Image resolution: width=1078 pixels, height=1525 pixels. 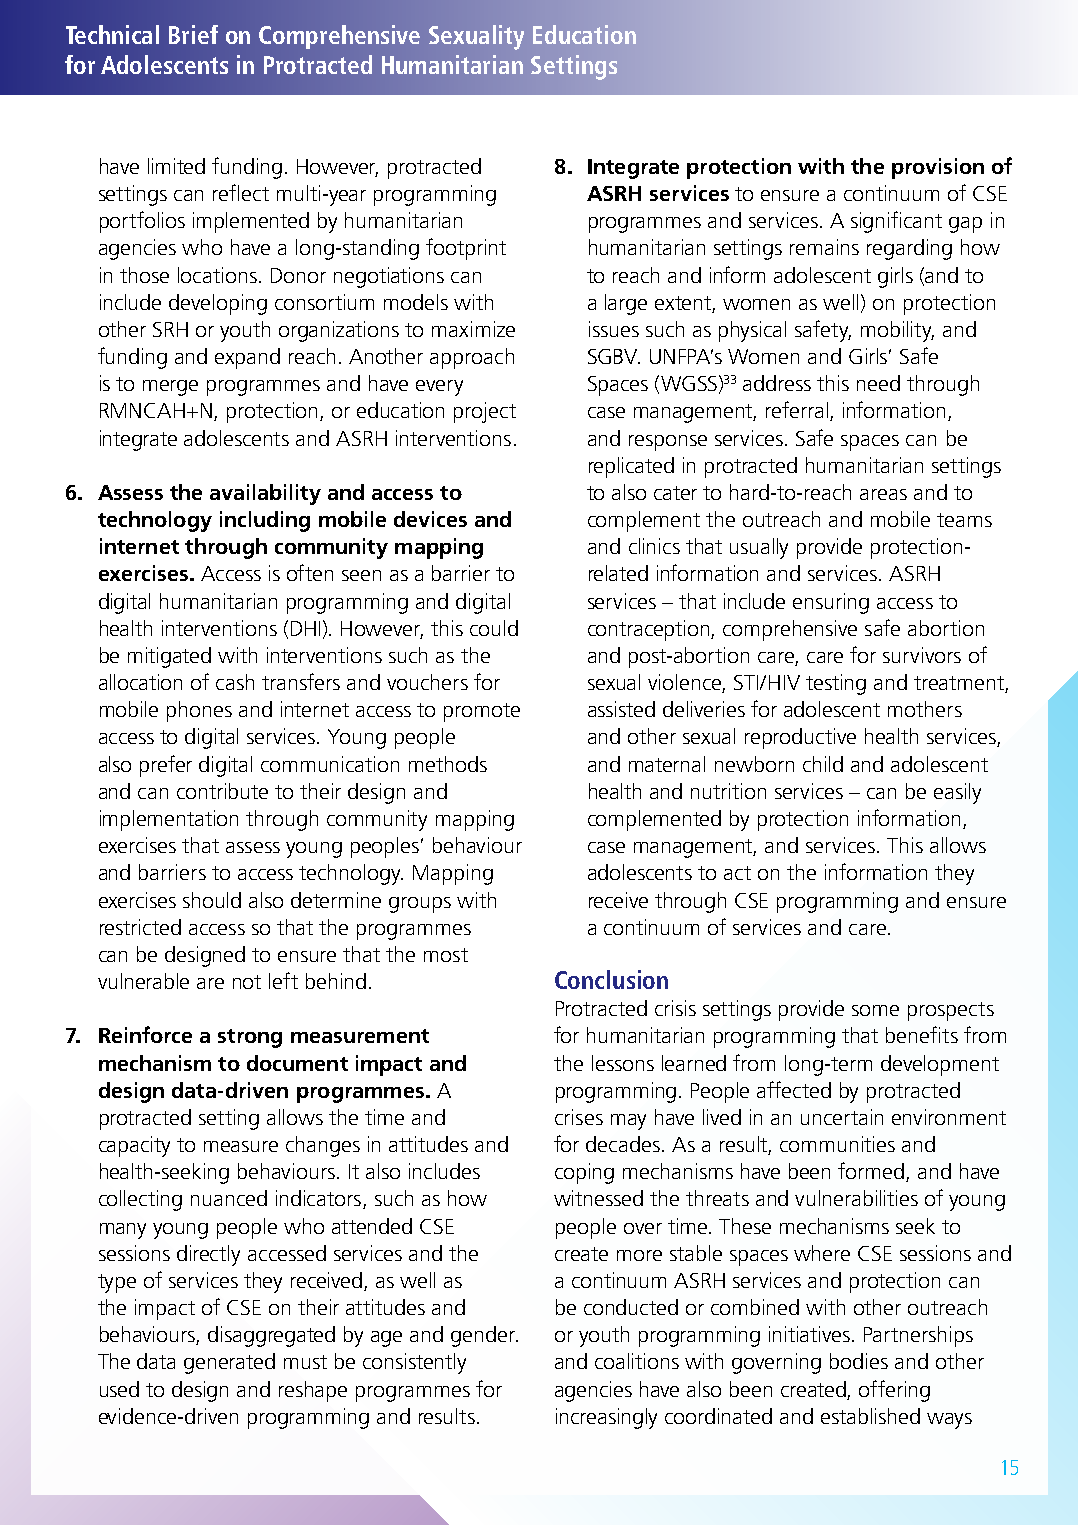 I want to click on strong, so click(x=250, y=1038).
